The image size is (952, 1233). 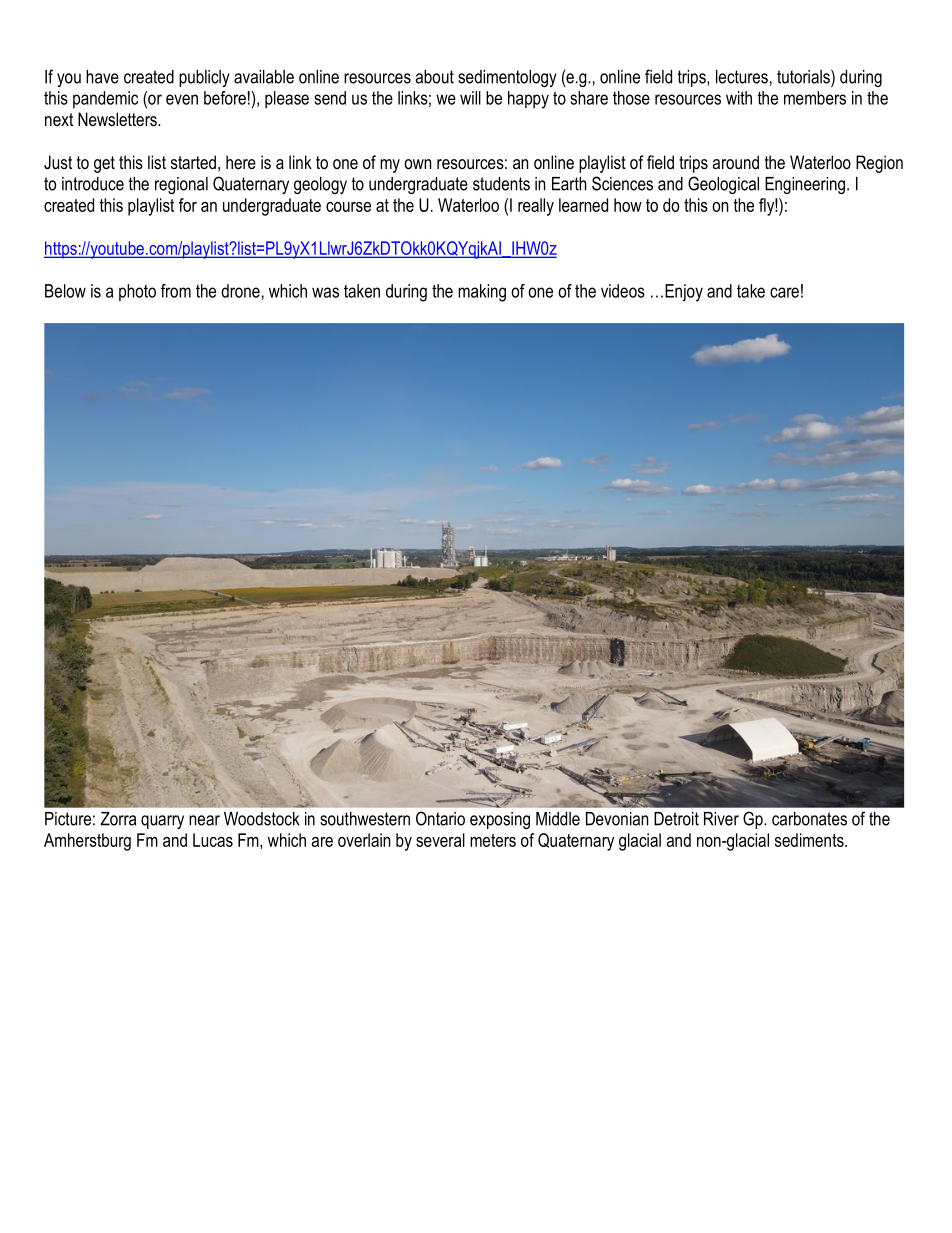 I want to click on with, so click(x=739, y=98).
